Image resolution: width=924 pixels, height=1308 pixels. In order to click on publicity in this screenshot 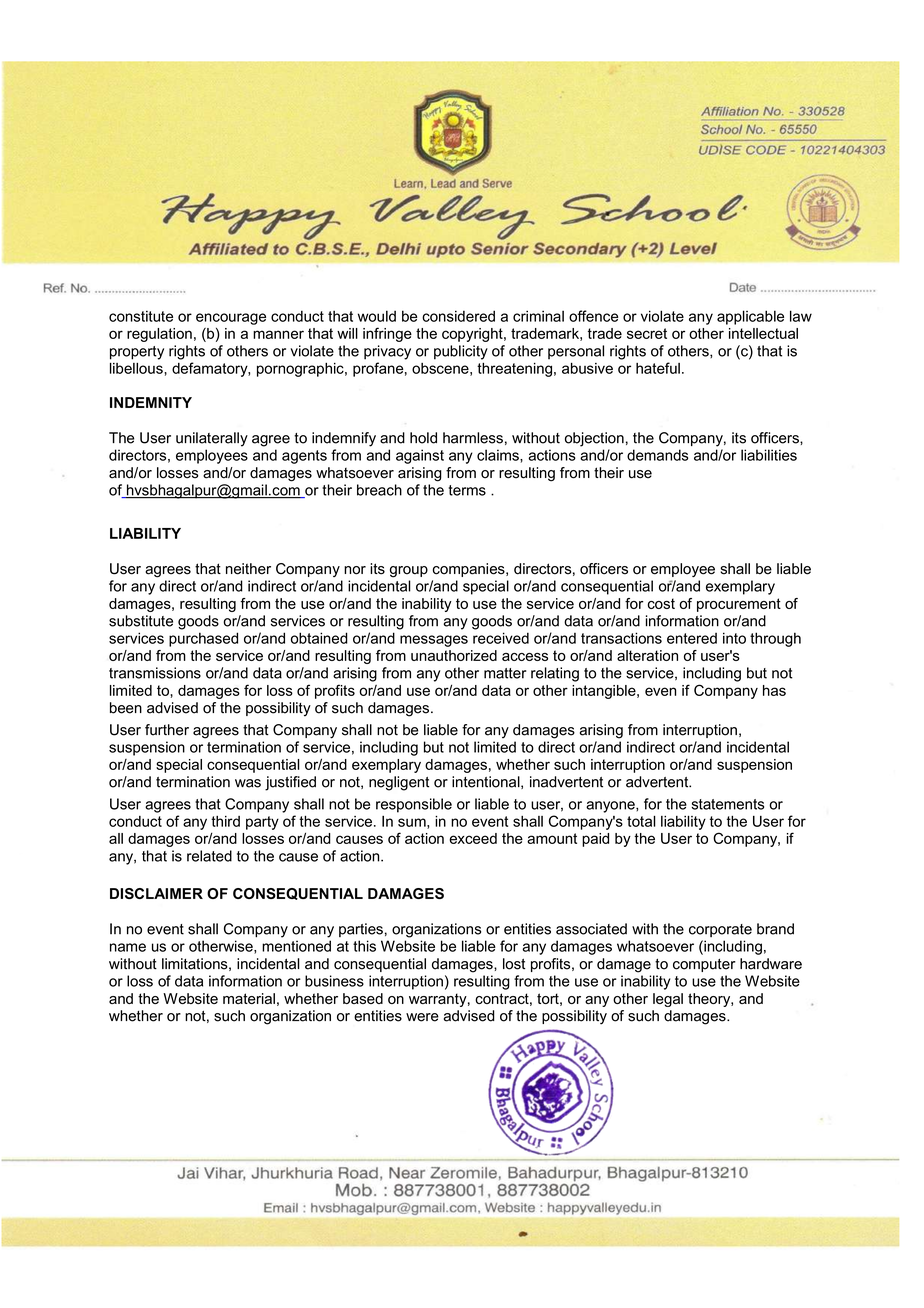, I will do `click(461, 352)`.
